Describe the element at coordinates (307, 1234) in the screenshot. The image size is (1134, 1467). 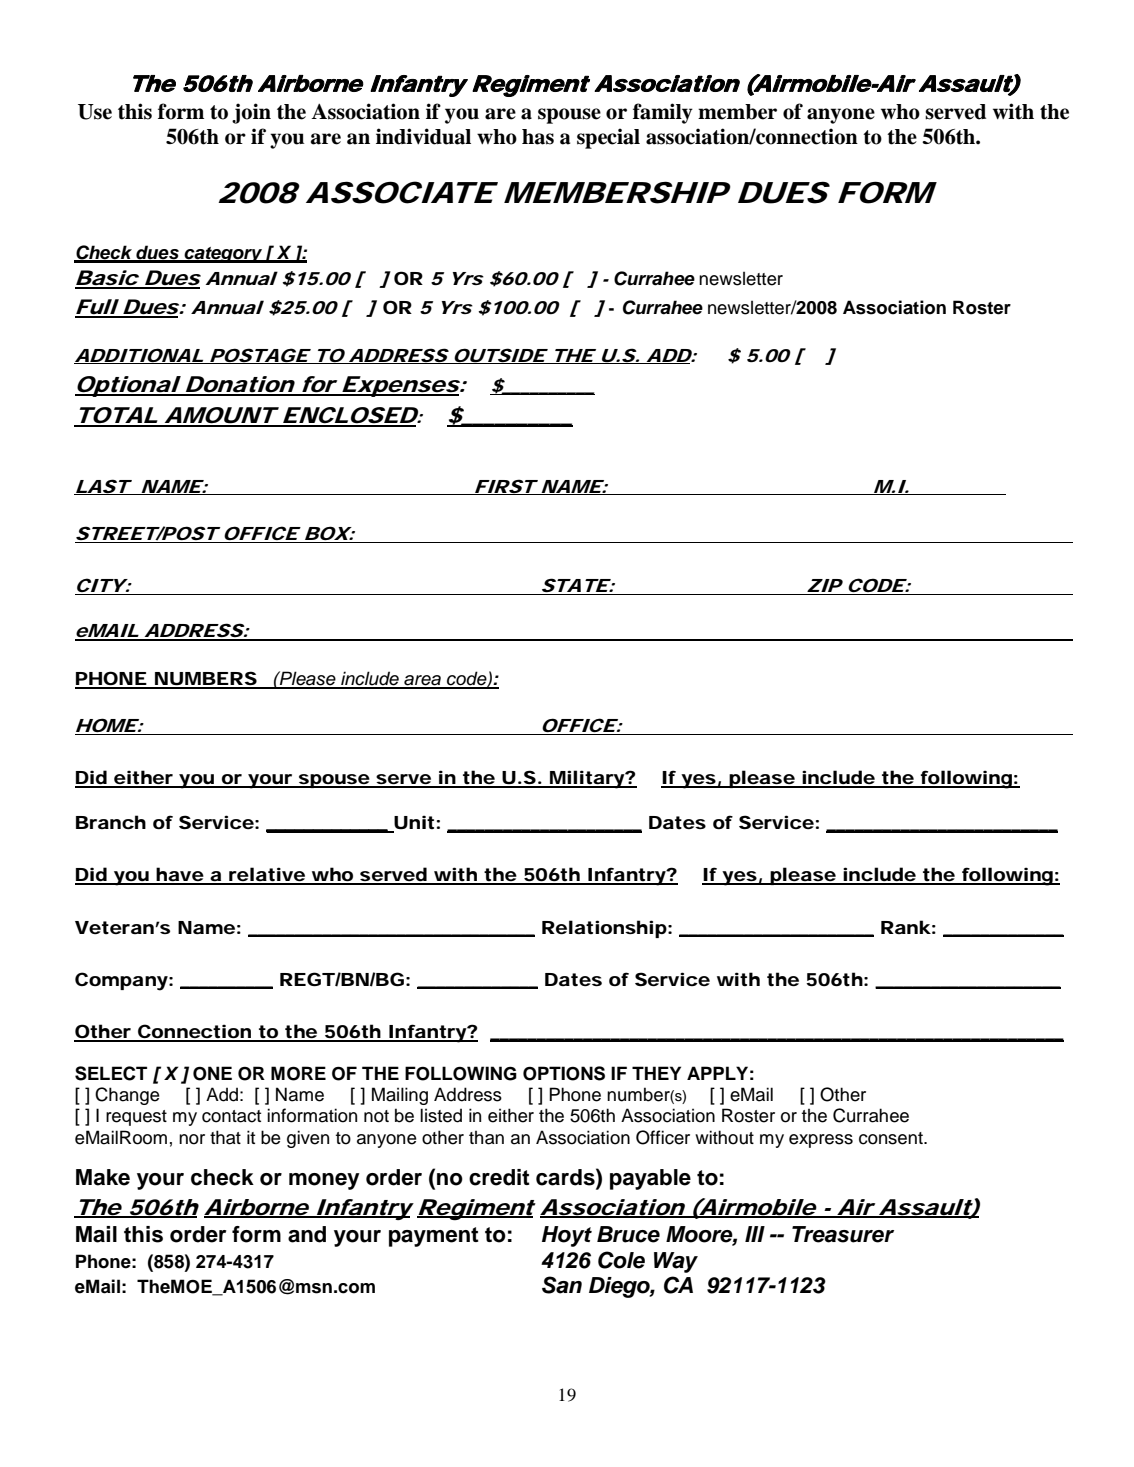
I see `and` at that location.
